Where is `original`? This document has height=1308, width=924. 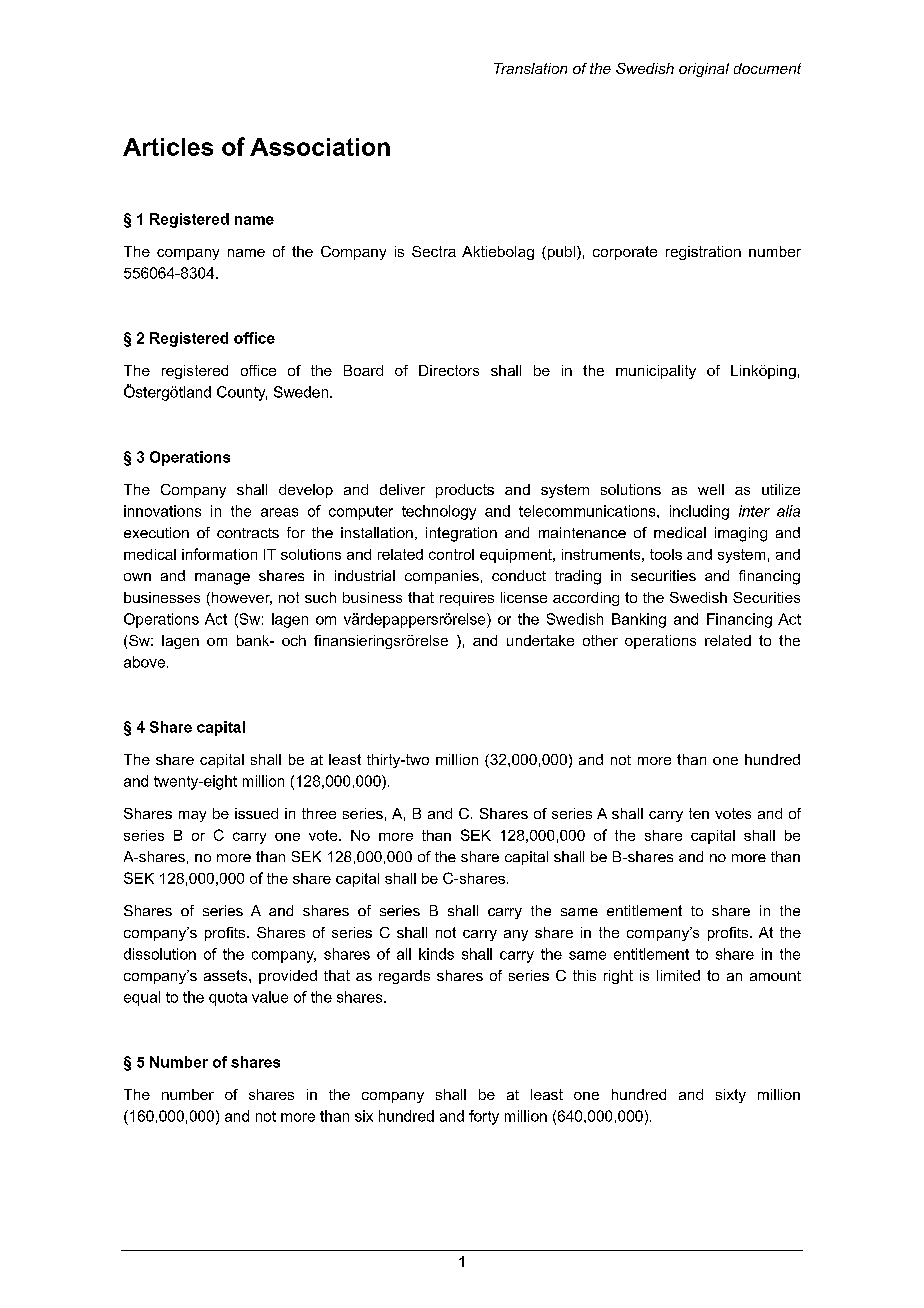 original is located at coordinates (704, 70).
